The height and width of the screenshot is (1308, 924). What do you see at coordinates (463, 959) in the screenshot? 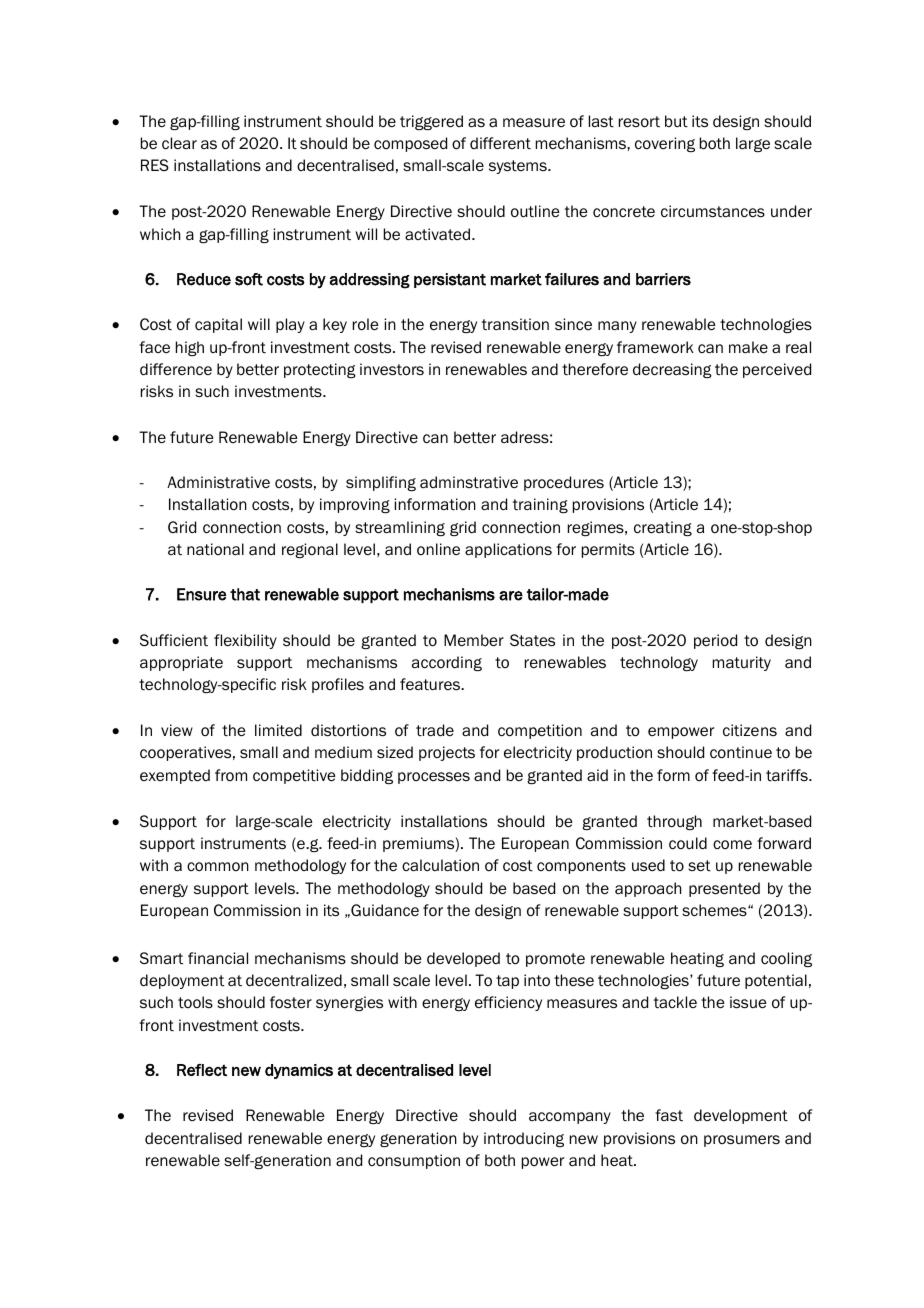
I see `developed` at bounding box center [463, 959].
